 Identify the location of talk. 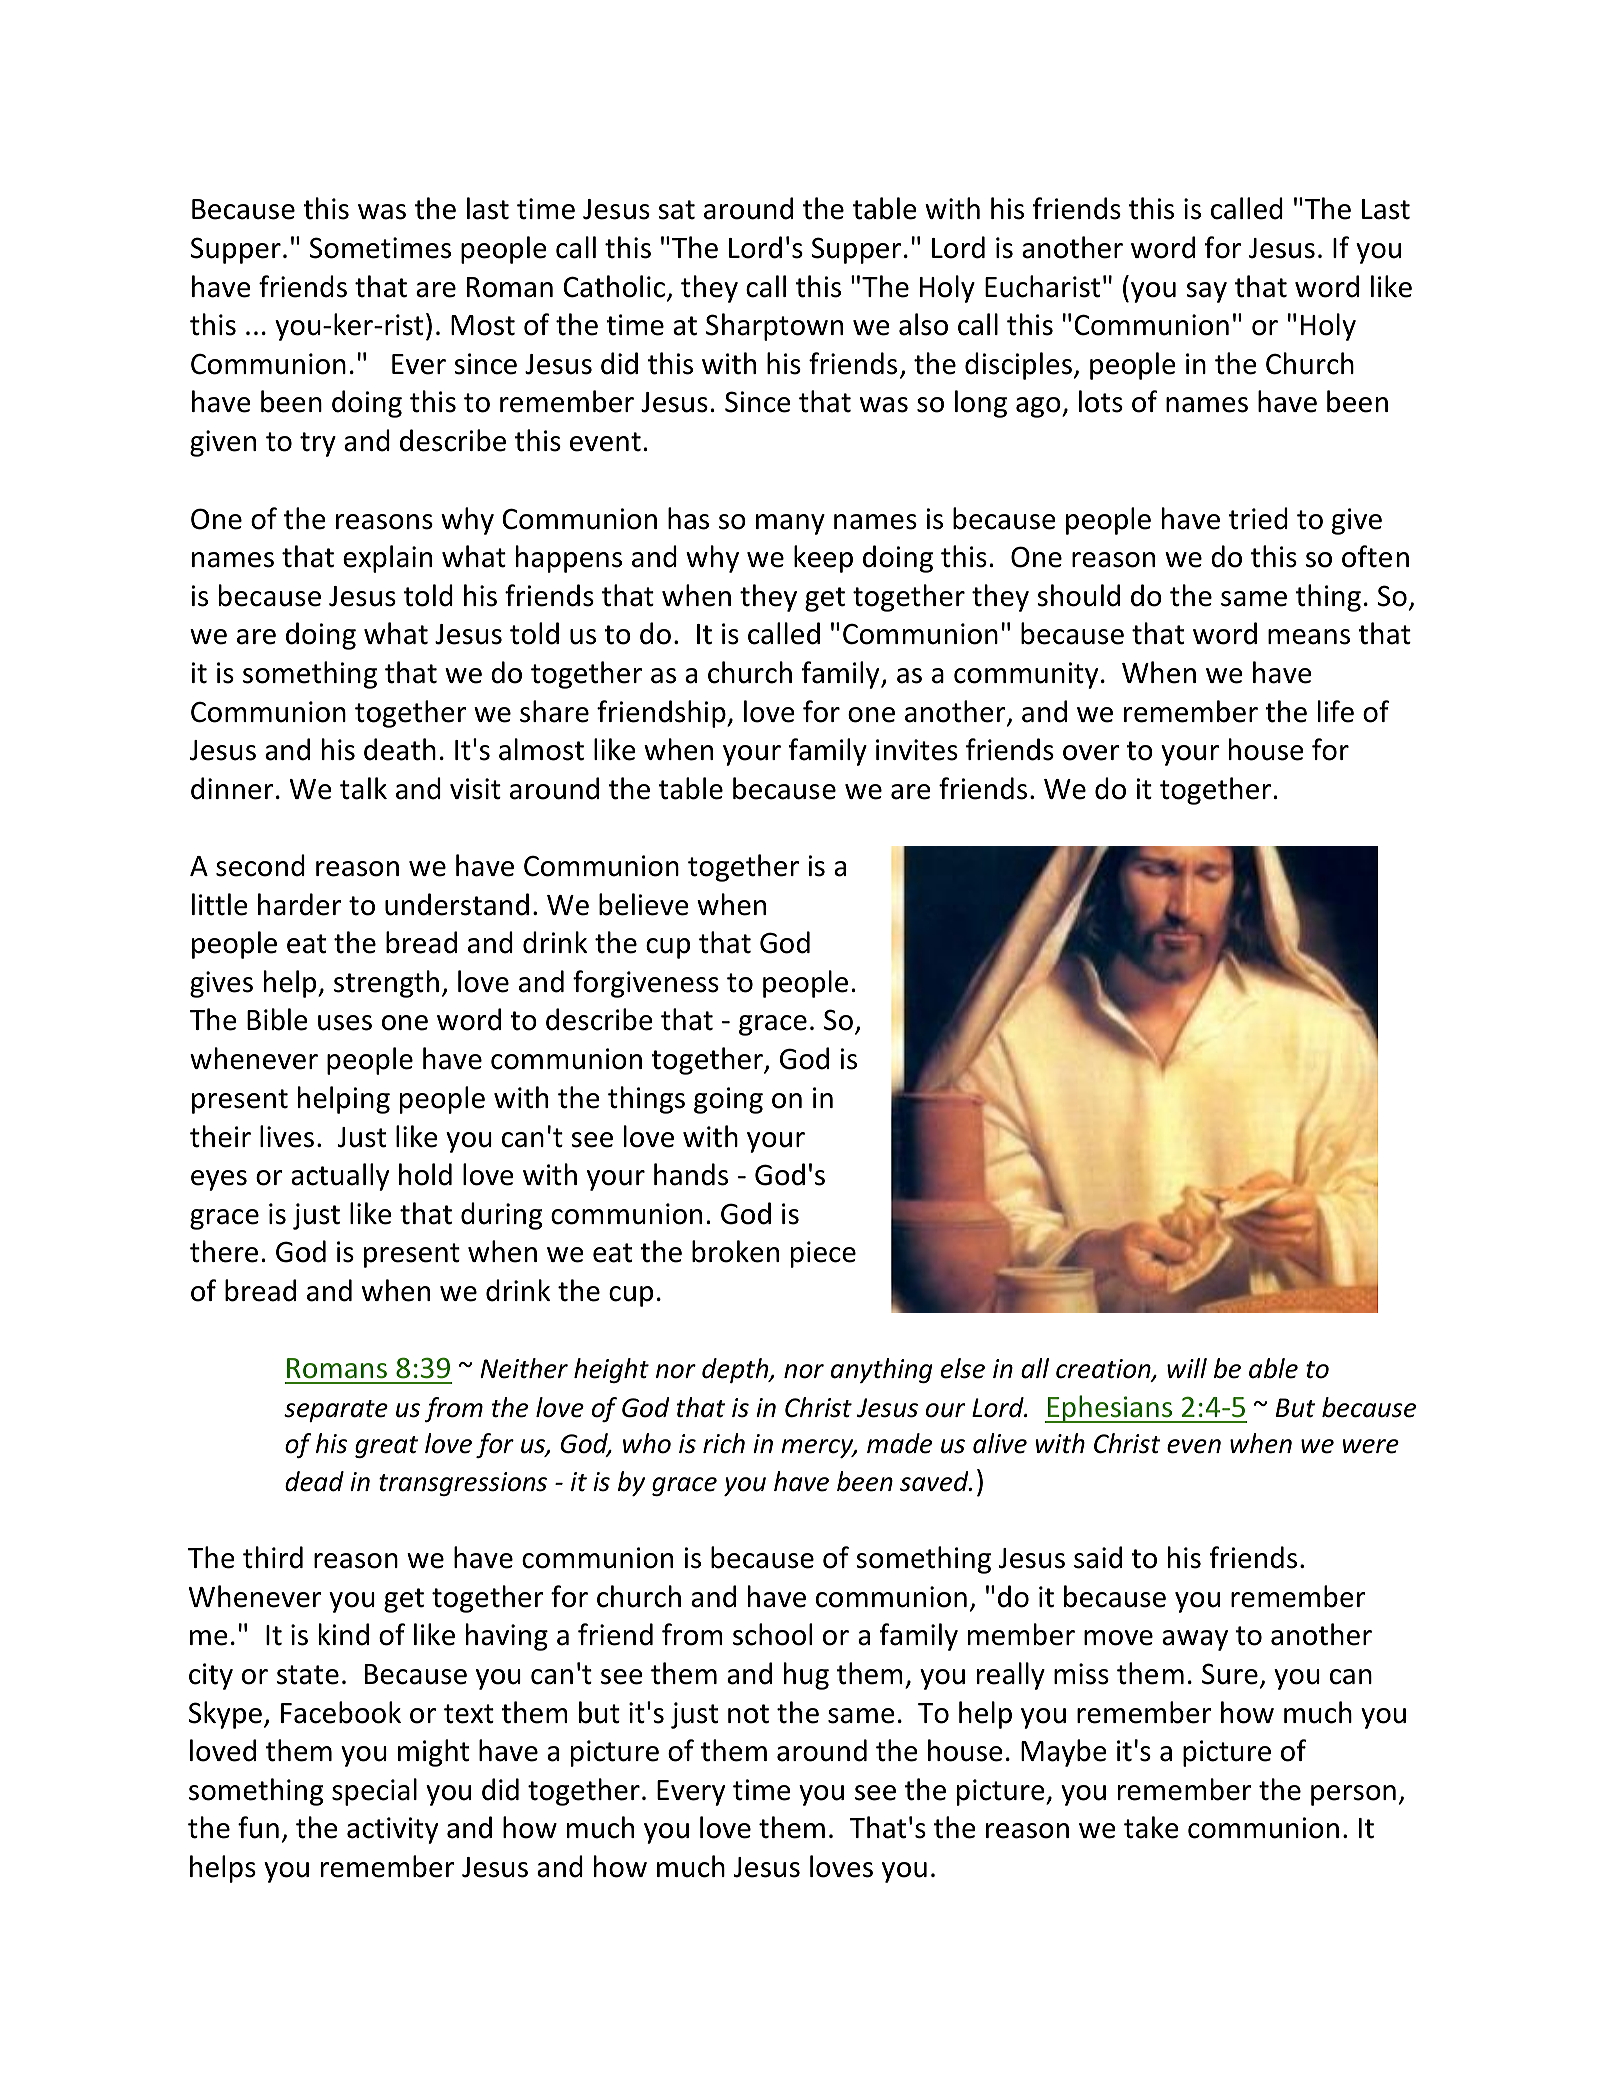
(363, 788).
